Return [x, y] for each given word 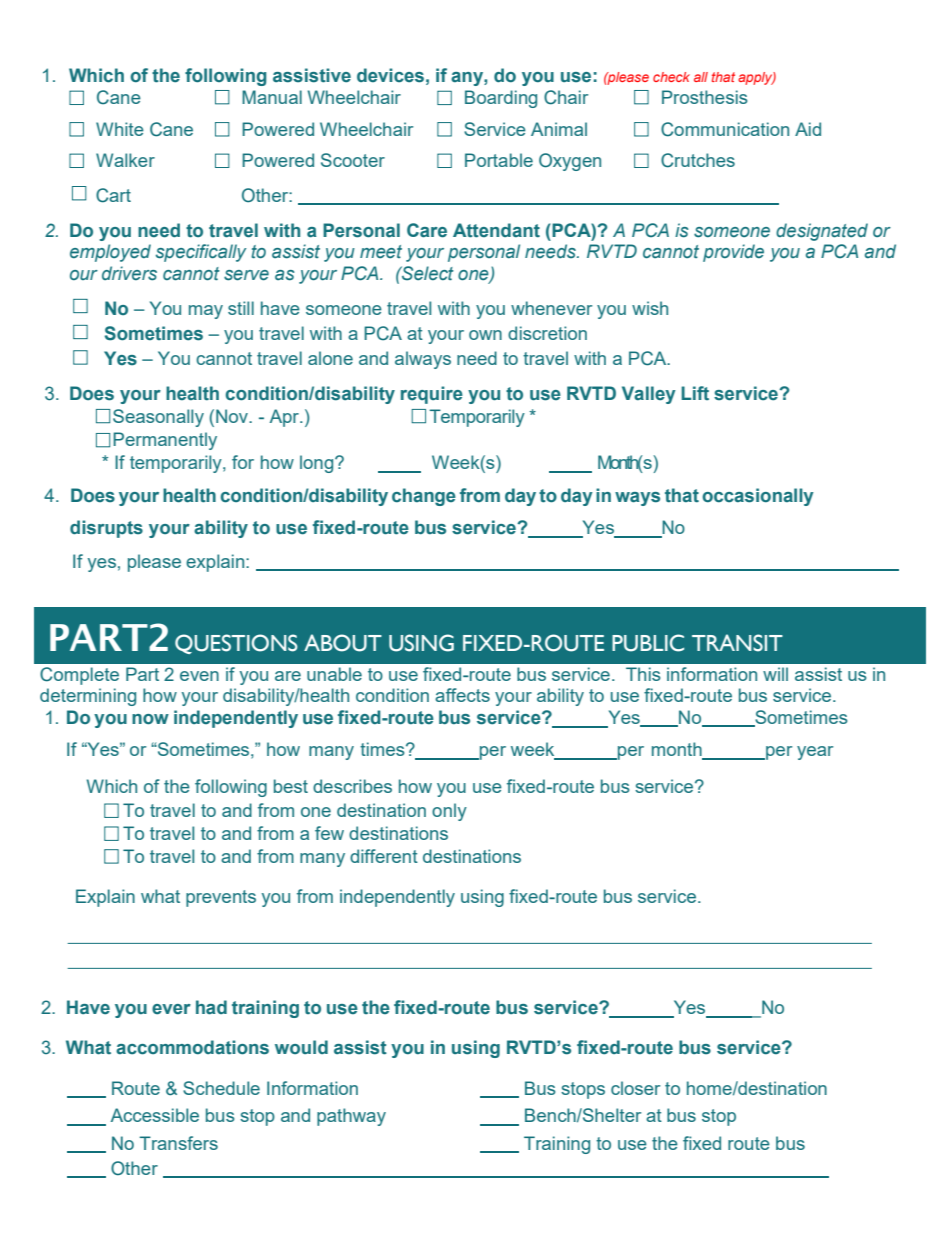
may [206, 312]
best [291, 786]
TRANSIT [737, 643]
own [485, 335]
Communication [725, 129]
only [449, 812]
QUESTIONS [236, 644]
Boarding [501, 99]
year [815, 753]
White [120, 129]
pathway [351, 1117]
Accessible [155, 1115]
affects [462, 695]
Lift [695, 393]
